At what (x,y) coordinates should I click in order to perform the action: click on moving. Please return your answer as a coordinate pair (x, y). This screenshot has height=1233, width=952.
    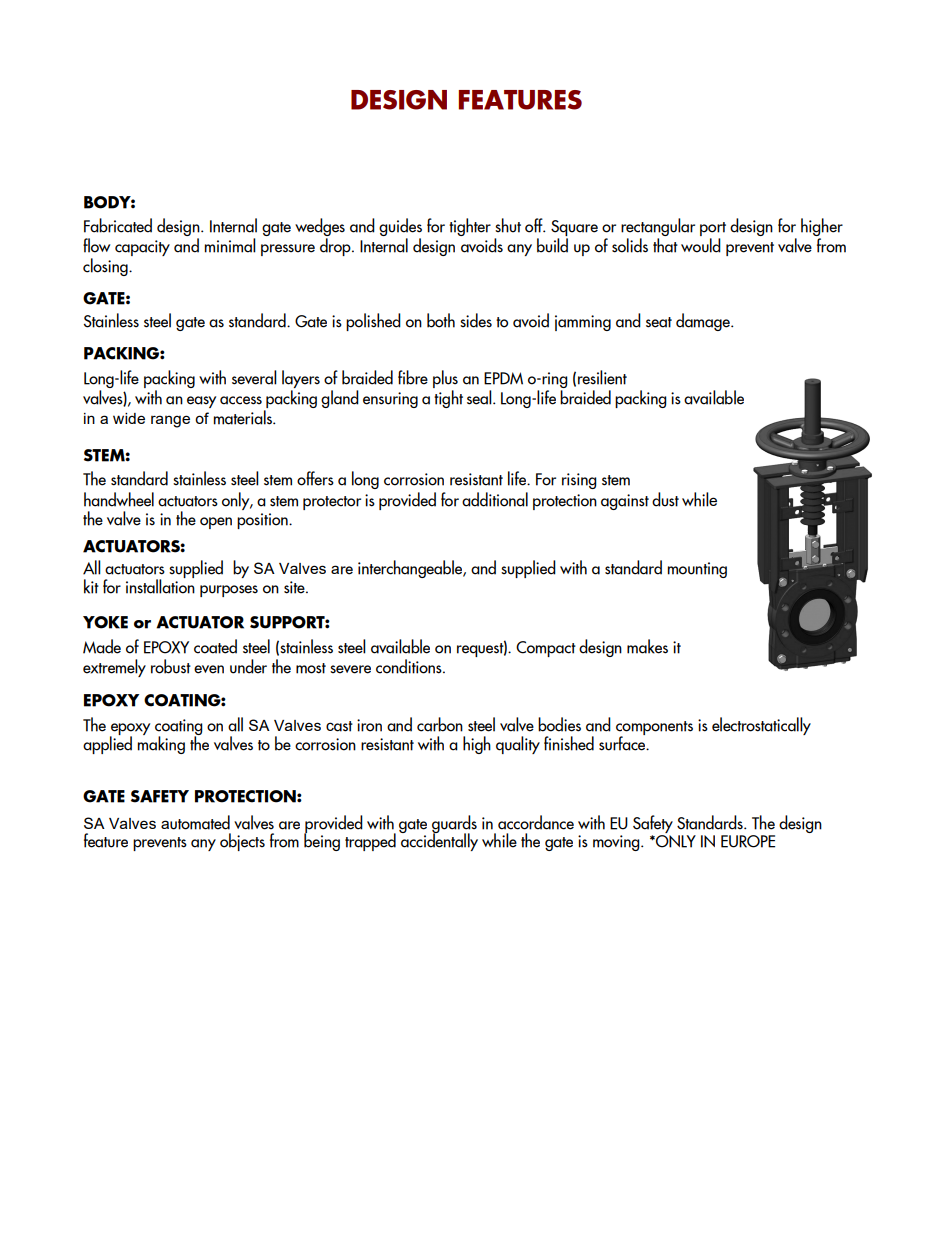
    Looking at the image, I should click on (617, 843).
